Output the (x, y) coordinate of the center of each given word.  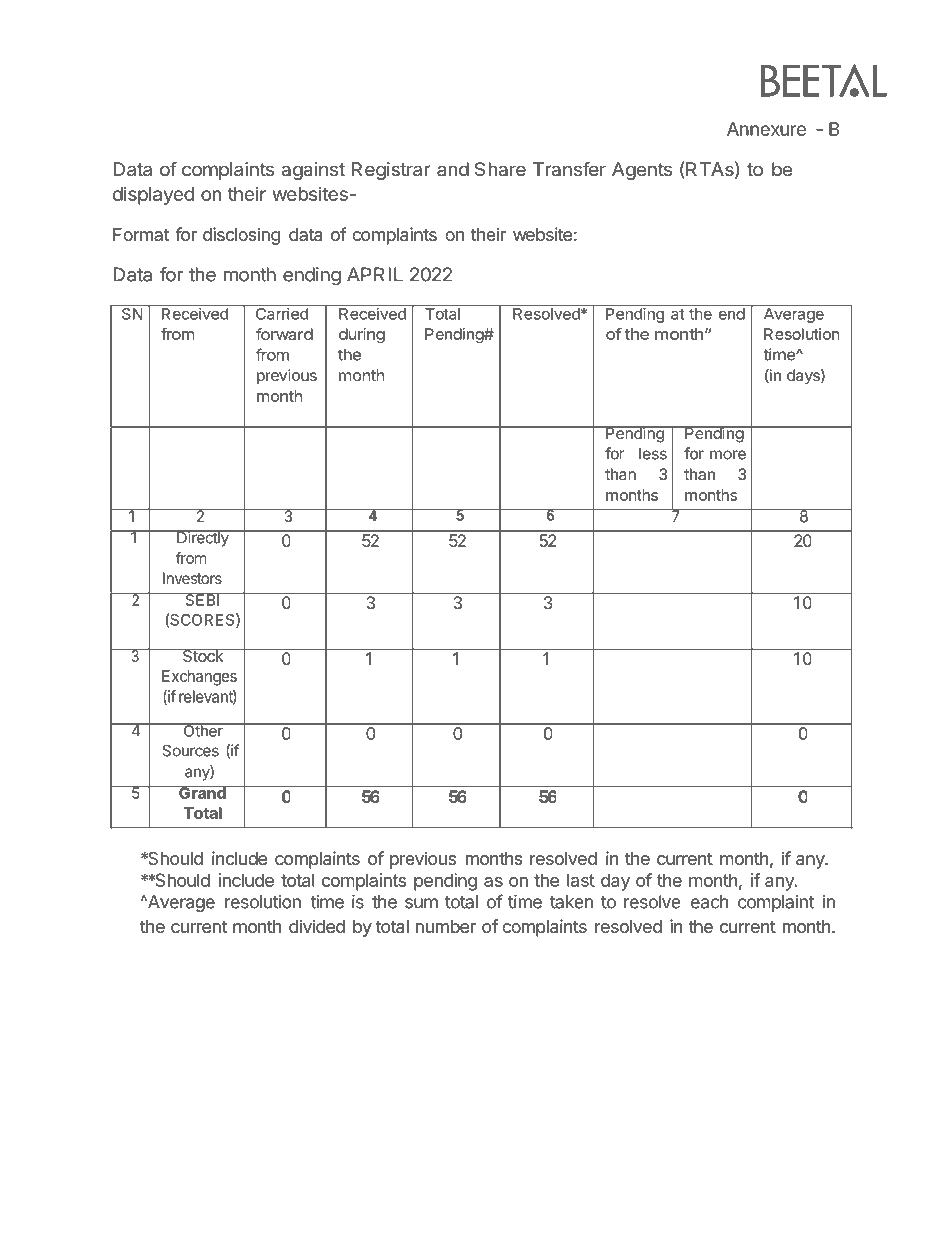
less (653, 454)
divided (317, 926)
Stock (203, 655)
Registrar (391, 171)
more (728, 455)
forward (284, 334)
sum (421, 903)
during (362, 335)
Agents (642, 171)
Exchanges (199, 678)
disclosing (241, 236)
